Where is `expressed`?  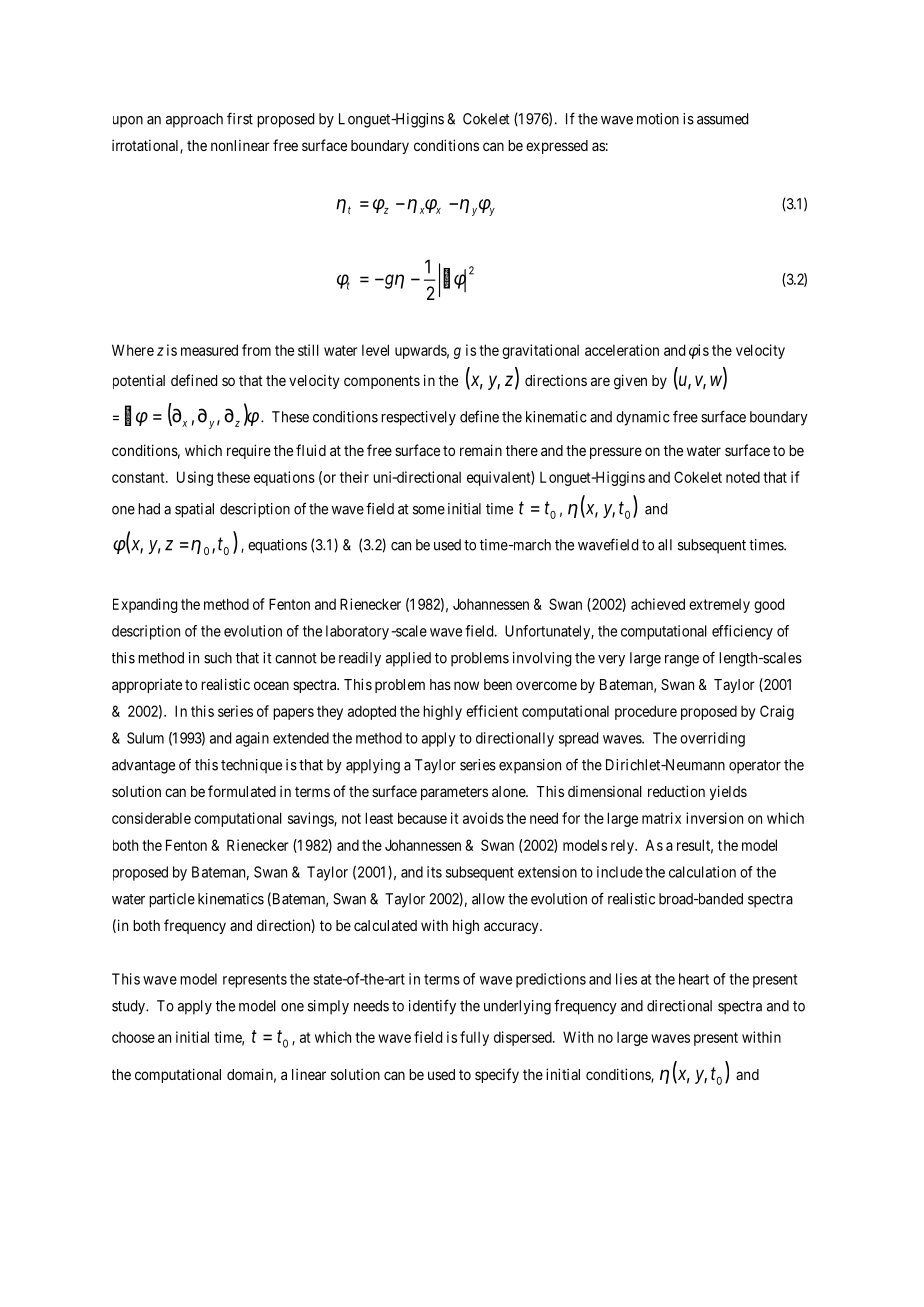
expressed is located at coordinates (557, 147).
